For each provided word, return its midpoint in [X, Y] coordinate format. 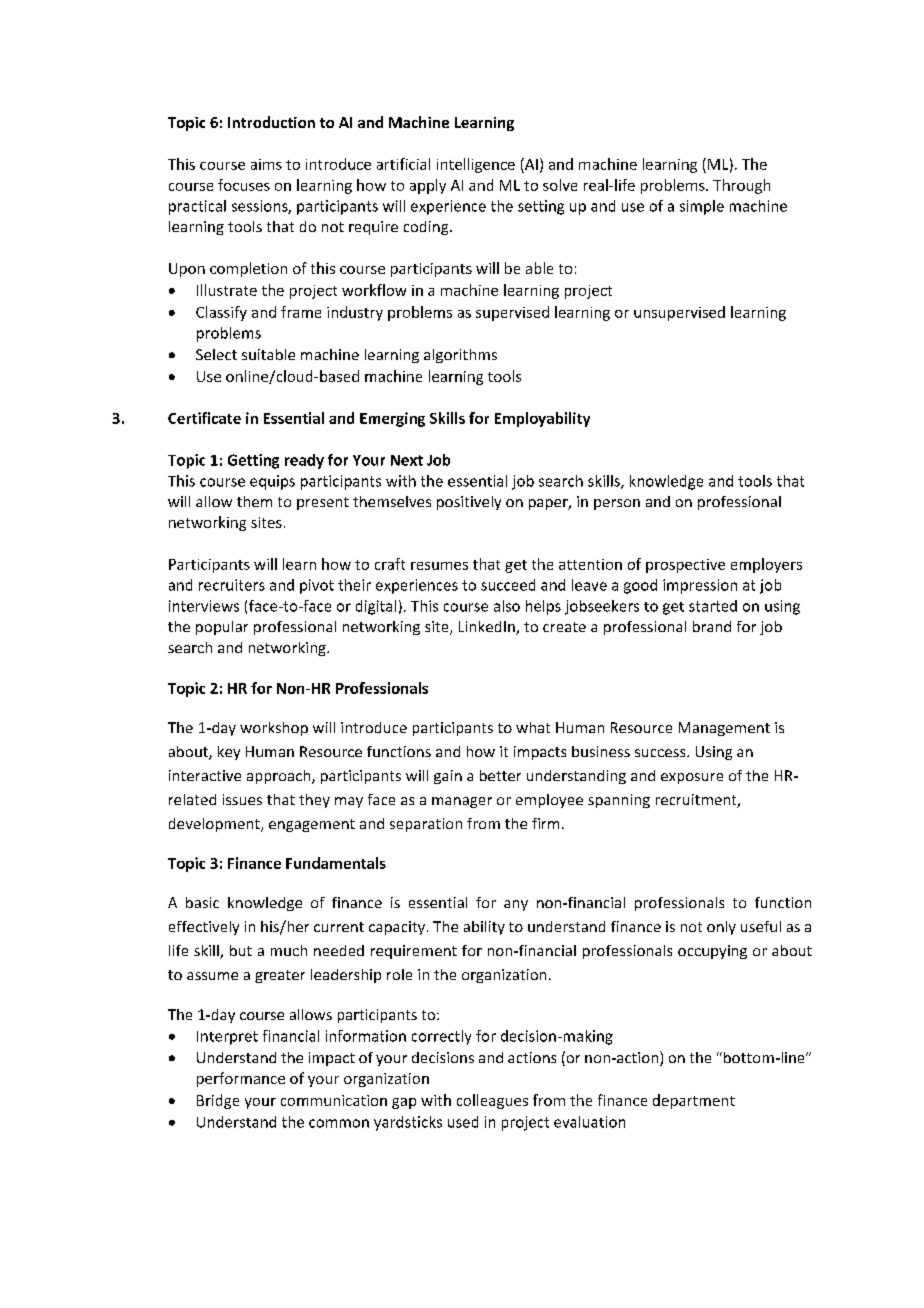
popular [222, 628]
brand [712, 626]
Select [216, 354]
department [694, 1101]
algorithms [460, 356]
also [507, 606]
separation [426, 825]
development [215, 825]
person [617, 504]
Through [741, 186]
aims [266, 164]
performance [241, 1079]
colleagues [492, 1101]
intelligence [476, 165]
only [721, 928]
